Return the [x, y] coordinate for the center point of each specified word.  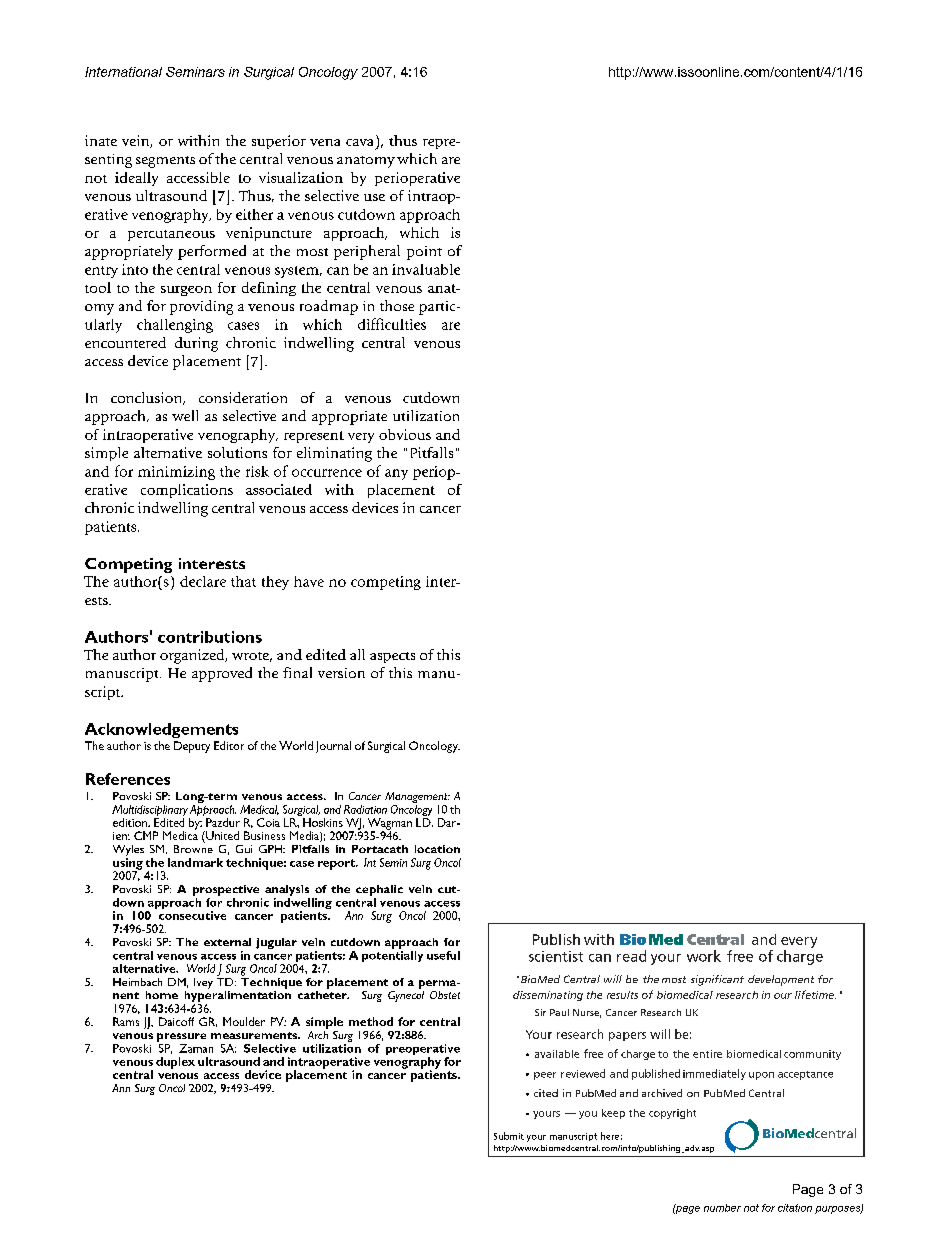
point [424, 253]
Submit [509, 1136]
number [722, 1208]
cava [359, 142]
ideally [136, 179]
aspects [392, 657]
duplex [175, 1063]
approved [222, 674]
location [437, 849]
